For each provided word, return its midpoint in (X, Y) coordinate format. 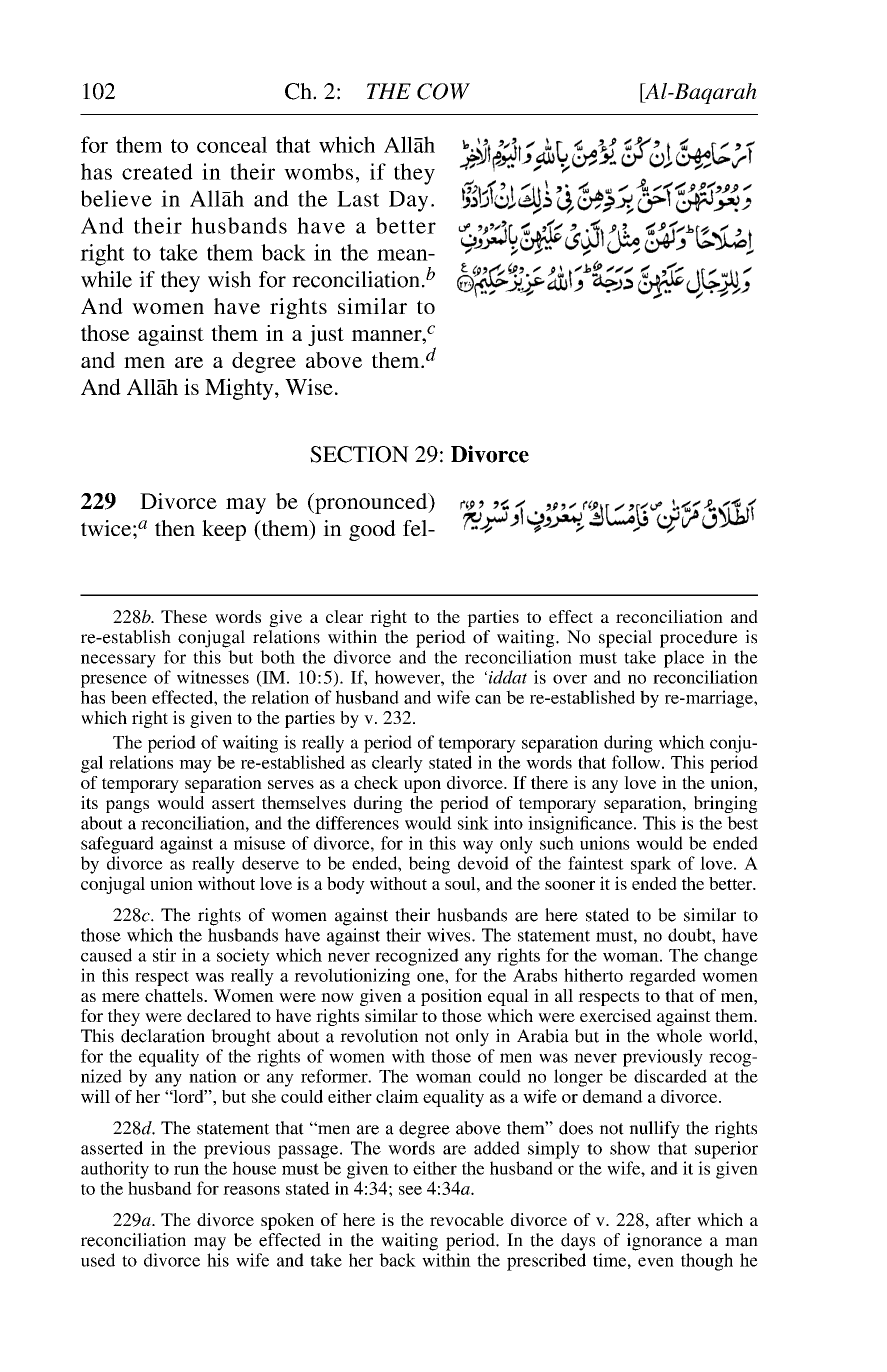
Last (358, 199)
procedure (699, 639)
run (186, 1170)
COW (443, 91)
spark (651, 865)
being (429, 865)
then (175, 528)
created (157, 171)
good (372, 530)
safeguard (117, 845)
